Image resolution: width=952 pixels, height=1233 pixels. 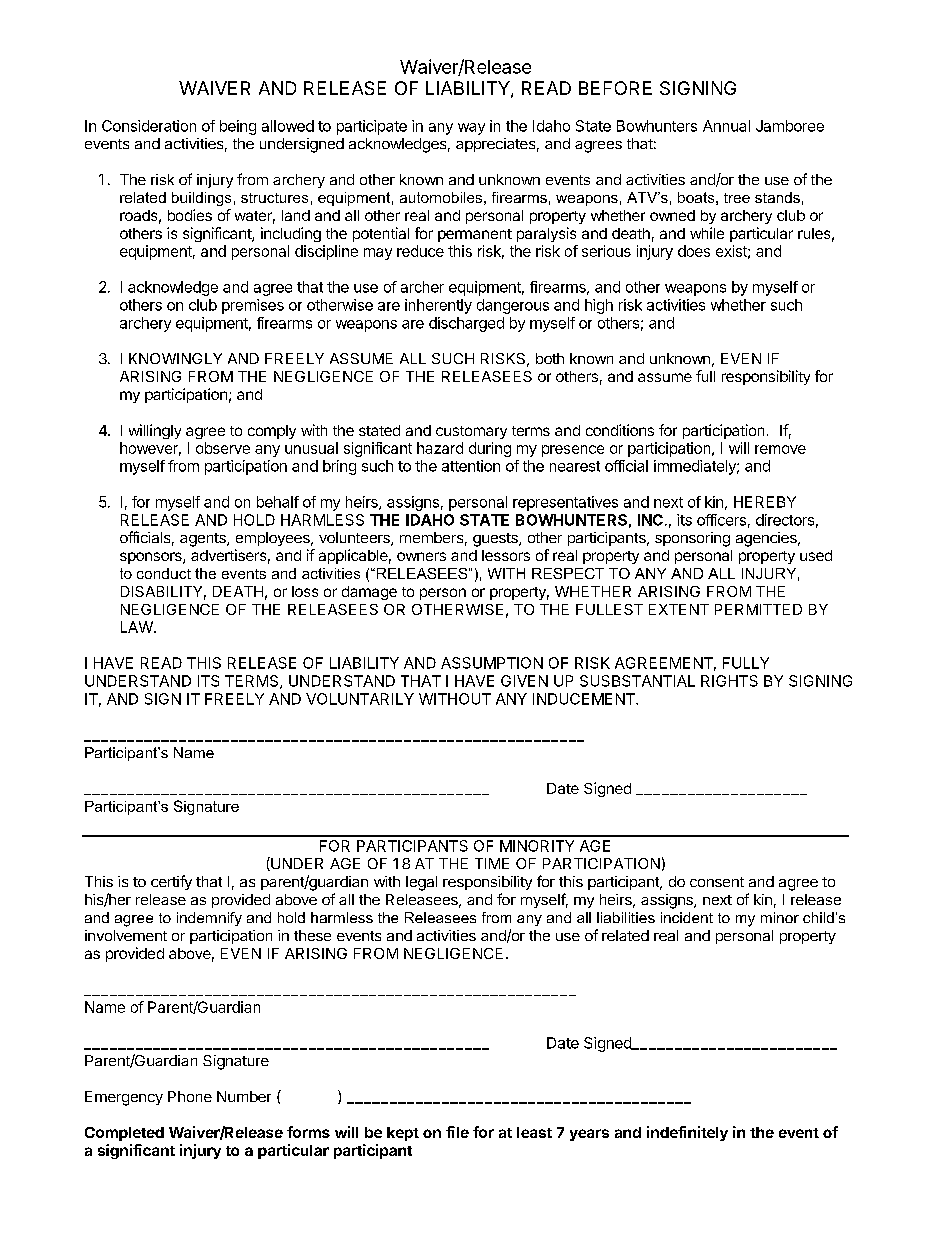 I want to click on customary, so click(x=471, y=432).
